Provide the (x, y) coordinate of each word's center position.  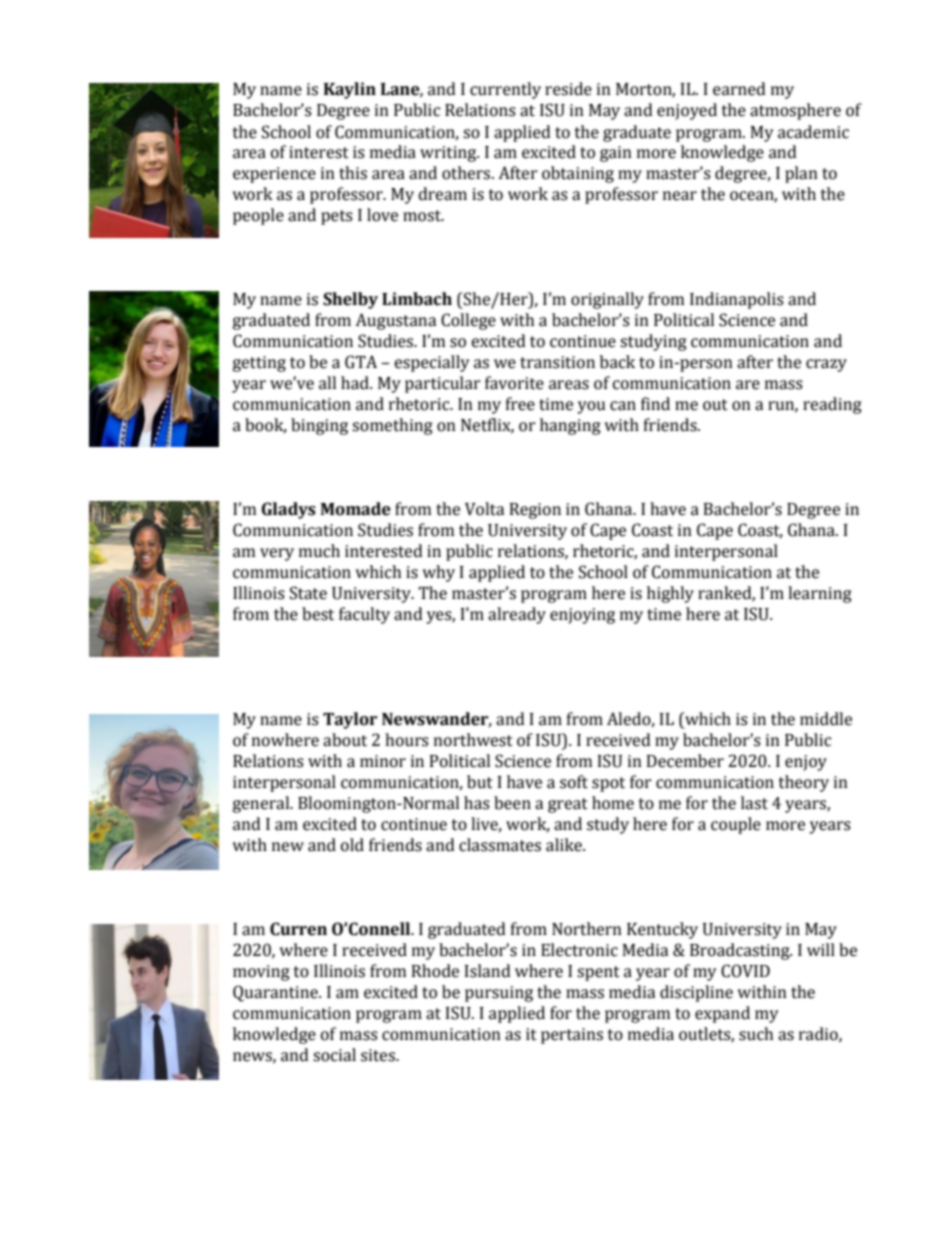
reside (568, 89)
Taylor (350, 720)
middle (826, 719)
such (756, 1034)
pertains (572, 1036)
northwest (473, 740)
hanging (570, 426)
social (334, 1055)
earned (739, 89)
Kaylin (350, 90)
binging (319, 426)
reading (832, 405)
